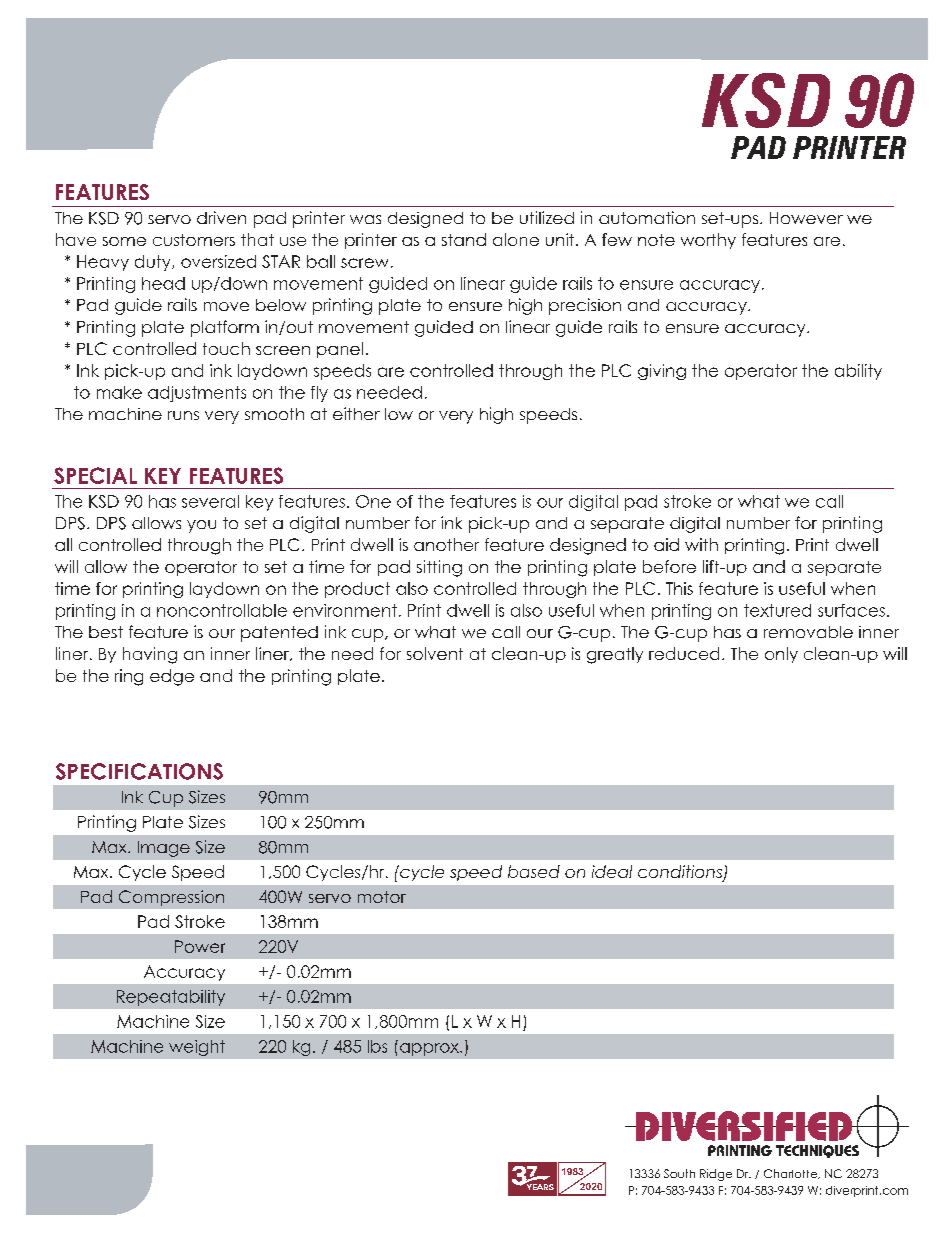 The width and height of the page is (952, 1233). Describe the element at coordinates (464, 239) in the page. I see `stand` at that location.
